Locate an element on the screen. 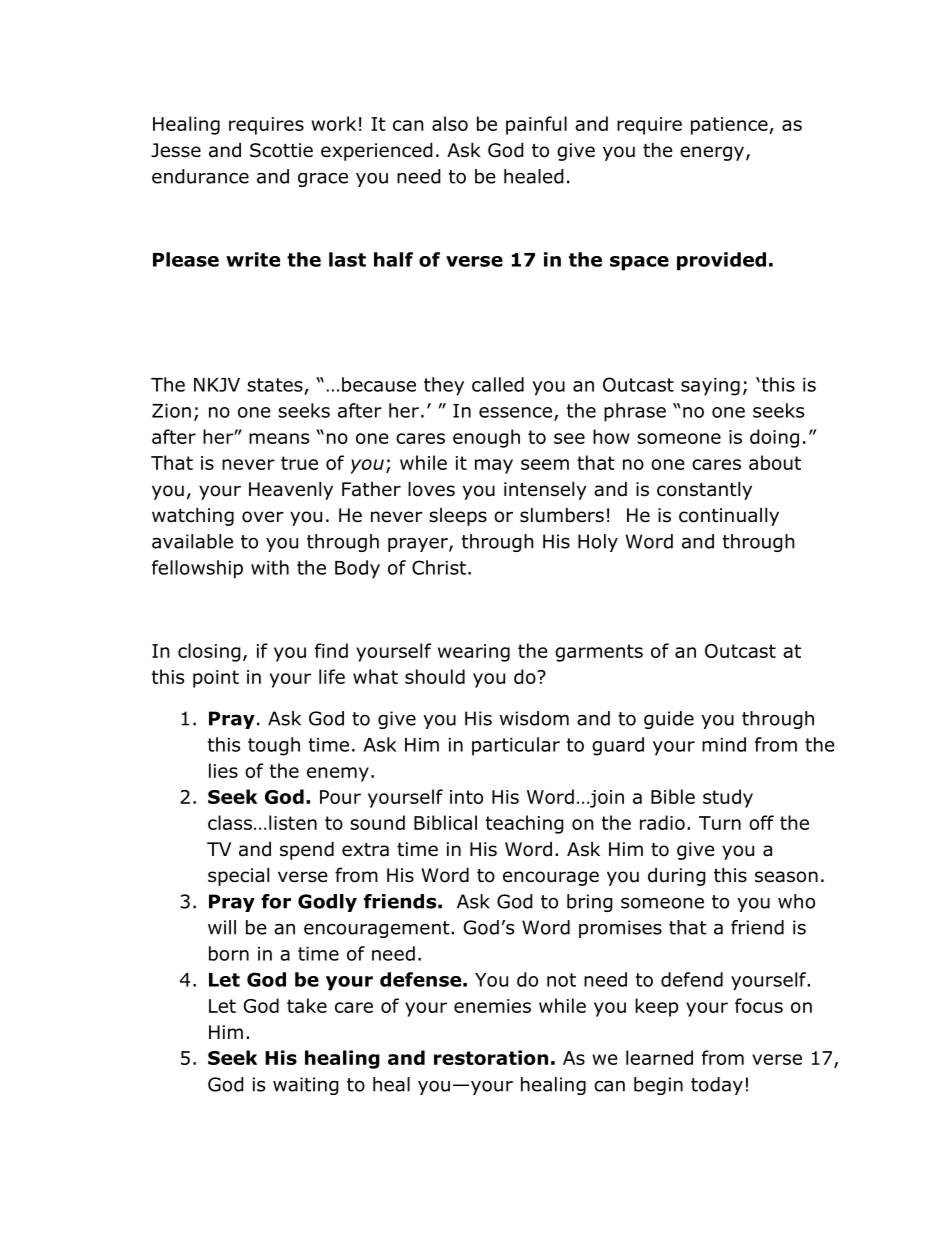 The height and width of the screenshot is (1233, 952). may is located at coordinates (494, 466).
